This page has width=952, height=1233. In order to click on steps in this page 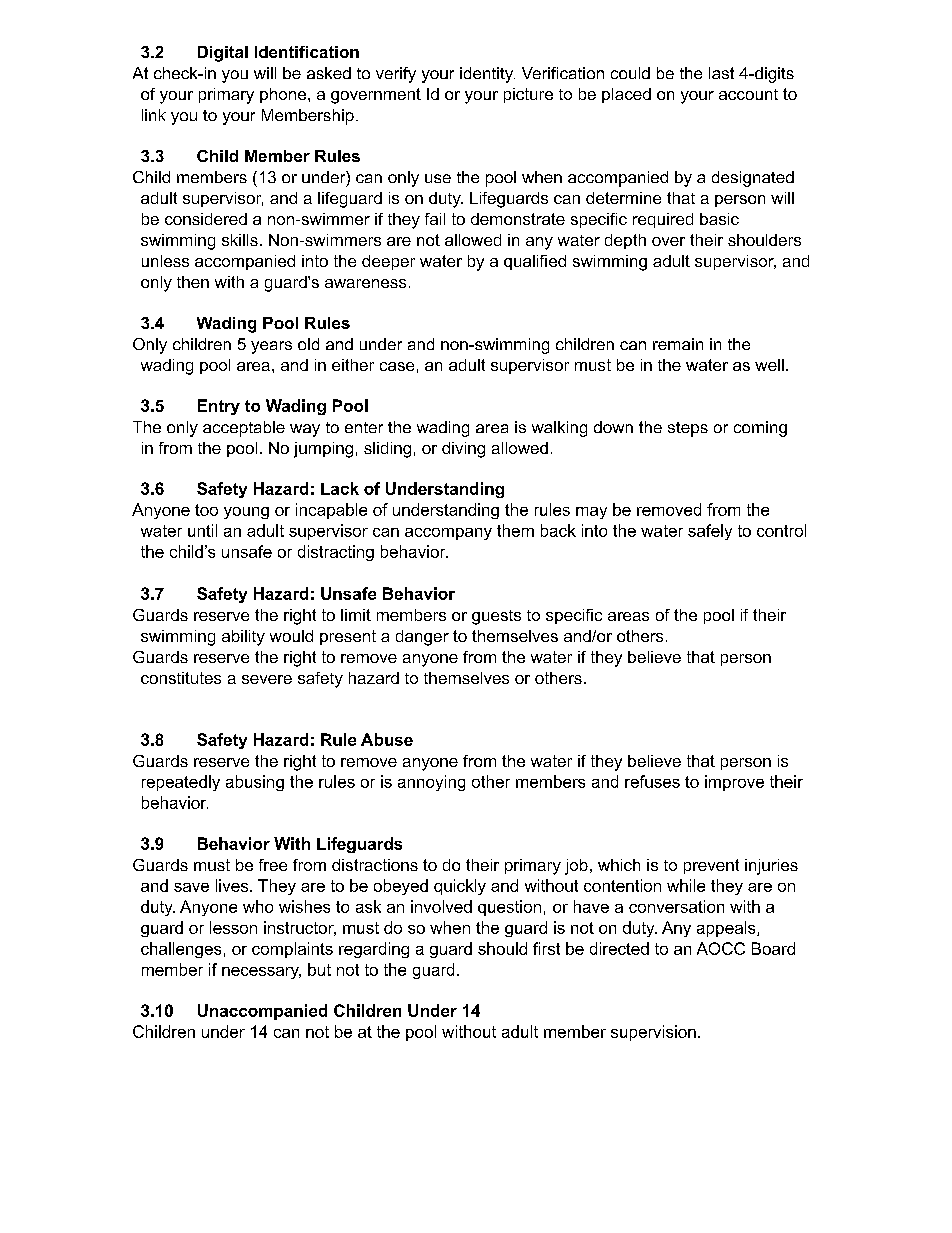, I will do `click(688, 429)`.
